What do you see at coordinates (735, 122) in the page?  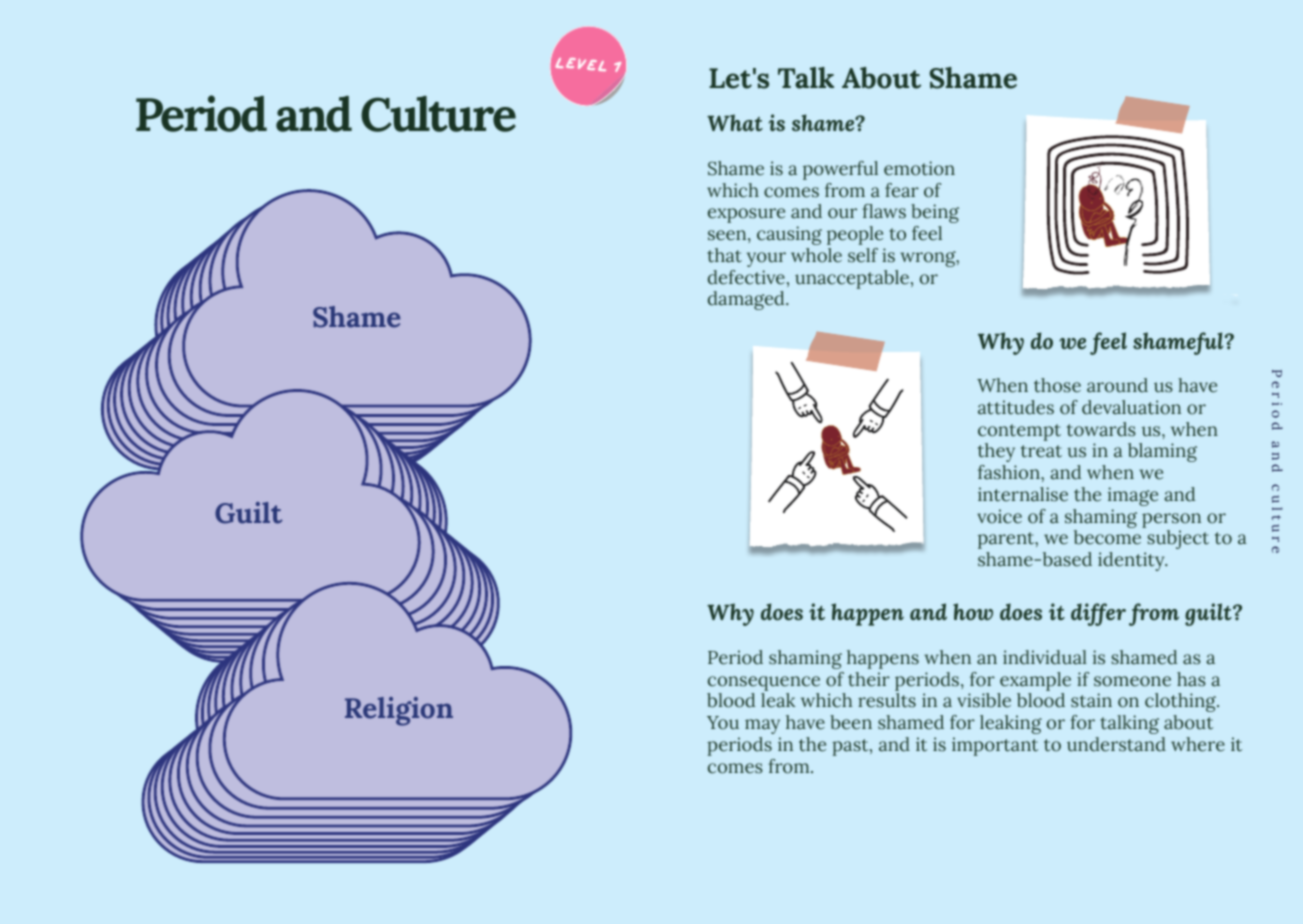 I see `What` at bounding box center [735, 122].
